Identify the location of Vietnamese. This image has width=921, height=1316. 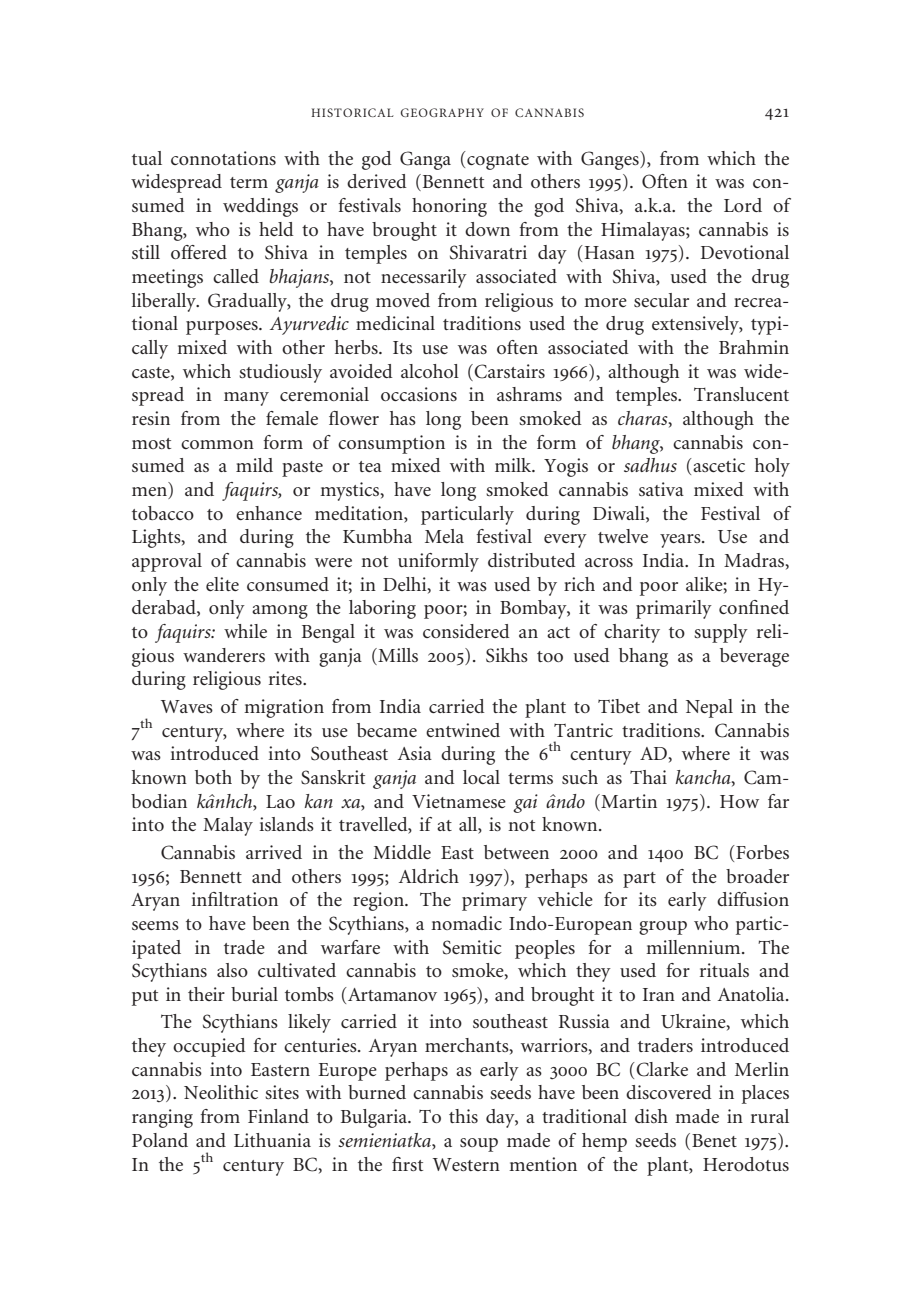
(459, 801).
